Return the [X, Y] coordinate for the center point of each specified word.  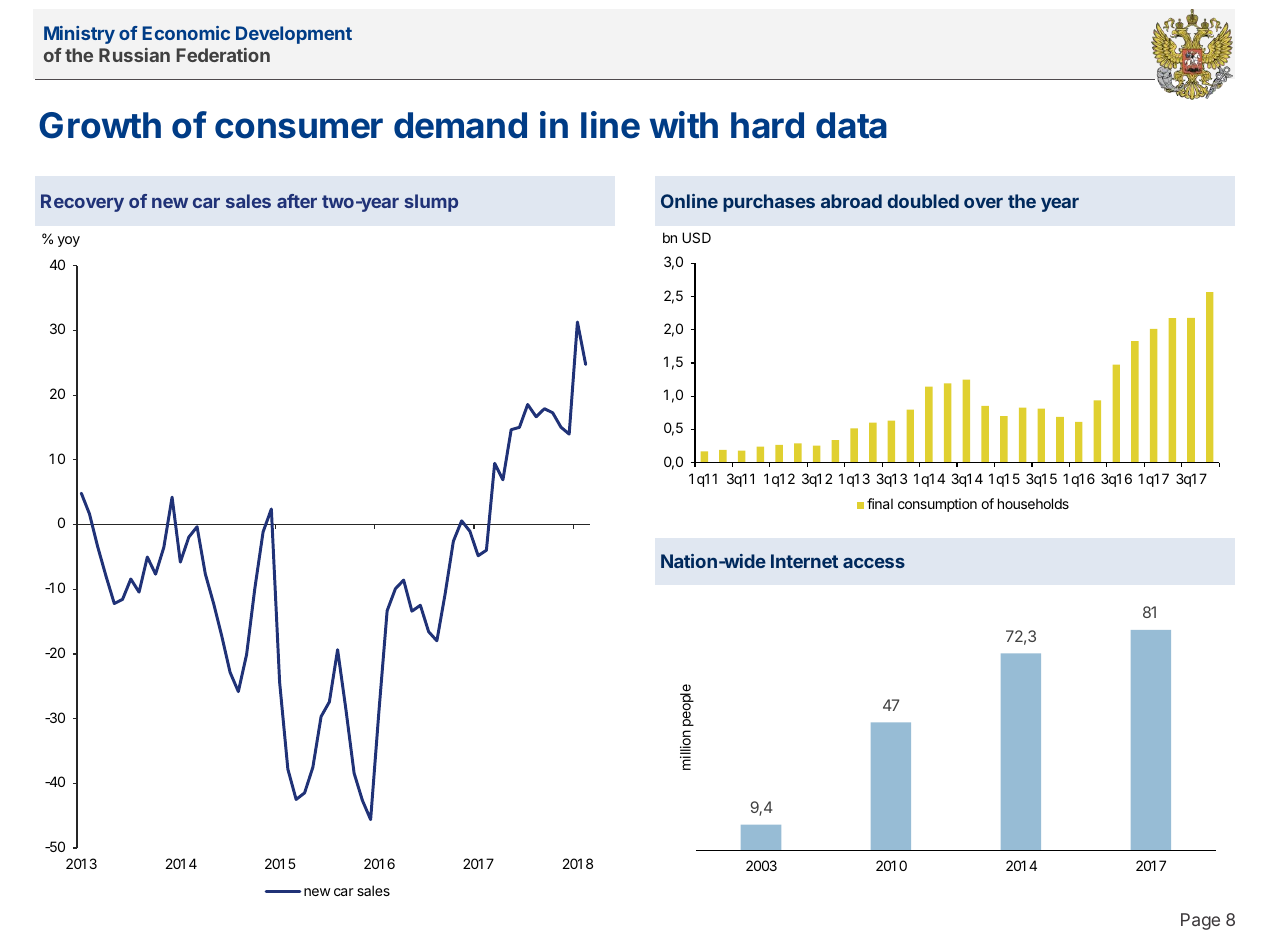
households [1033, 503]
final [880, 503]
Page [1200, 921]
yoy [69, 241]
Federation [223, 55]
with [684, 124]
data [851, 125]
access [874, 563]
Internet [804, 561]
